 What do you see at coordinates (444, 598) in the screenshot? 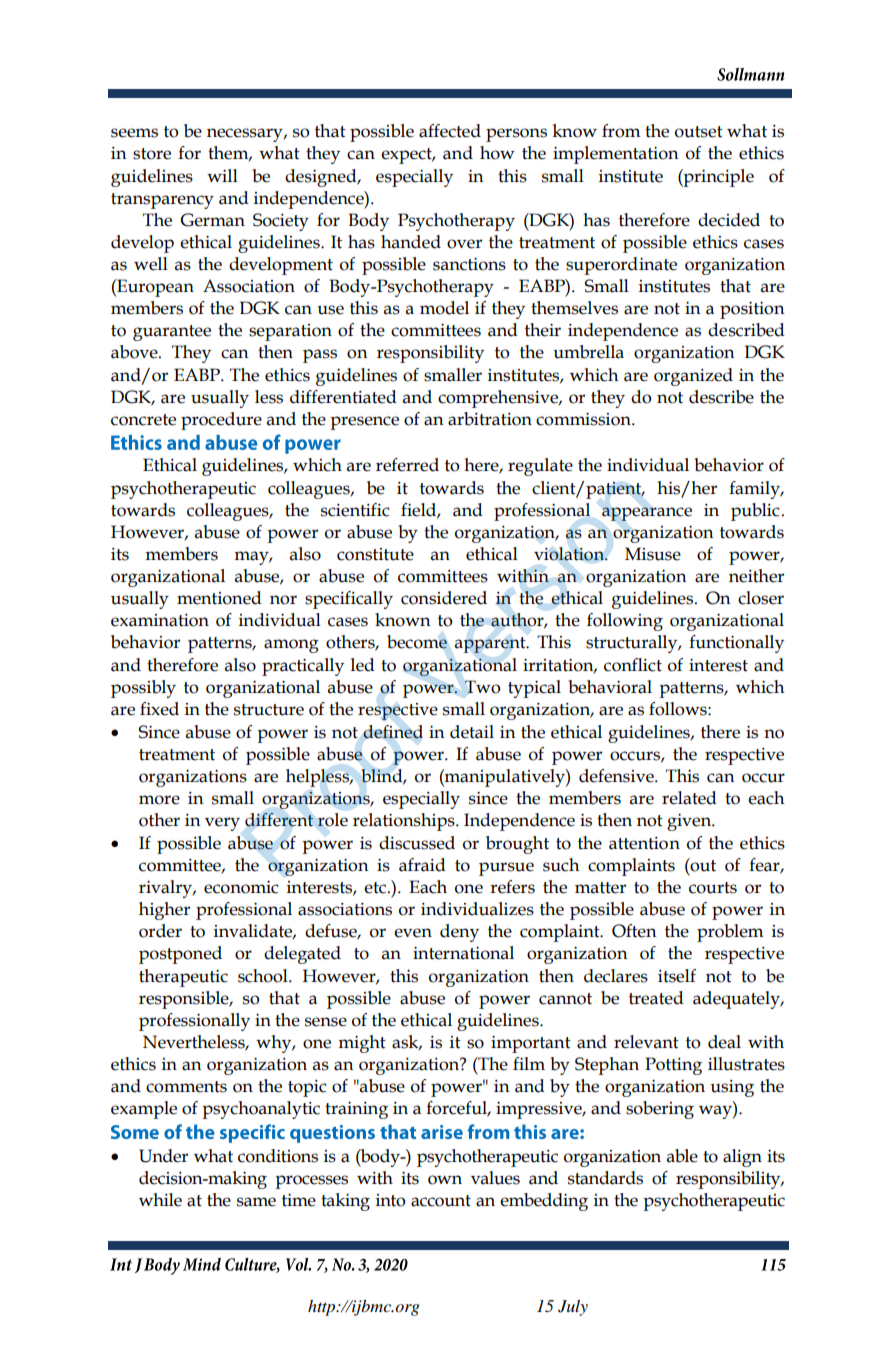
I see `considered` at bounding box center [444, 598].
